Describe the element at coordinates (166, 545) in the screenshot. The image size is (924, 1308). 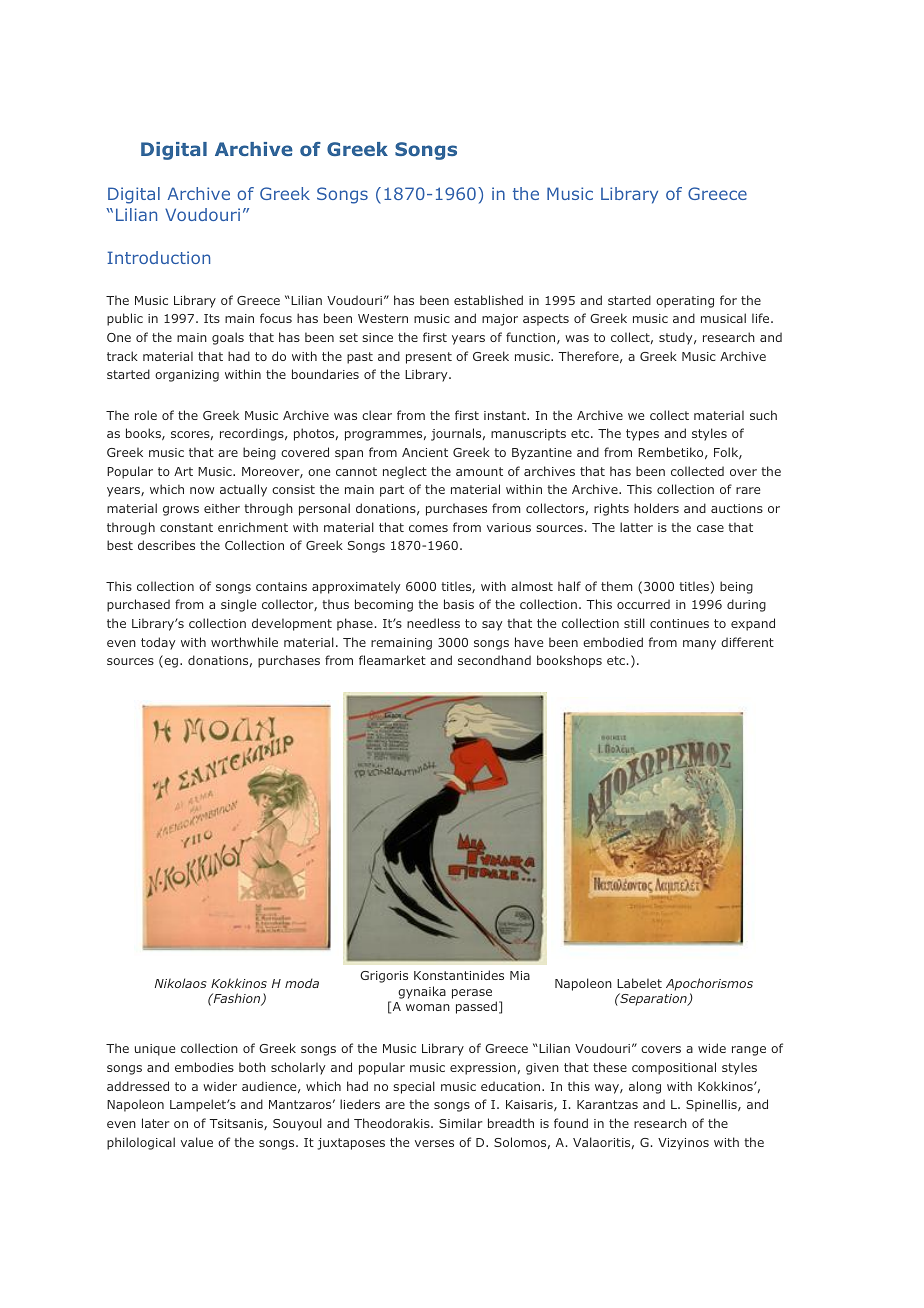
I see `describes` at that location.
